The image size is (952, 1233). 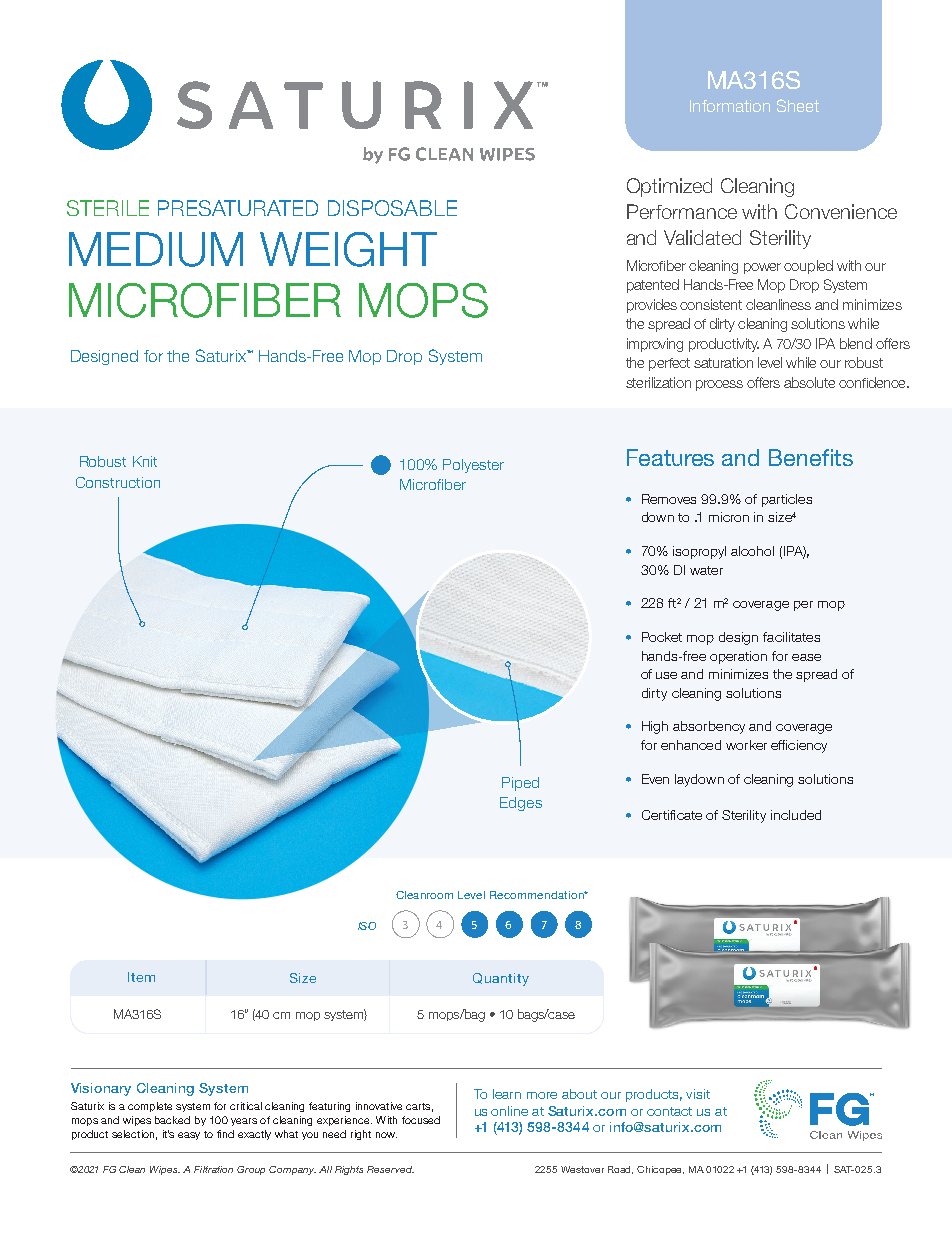 I want to click on easy, so click(x=189, y=1136).
